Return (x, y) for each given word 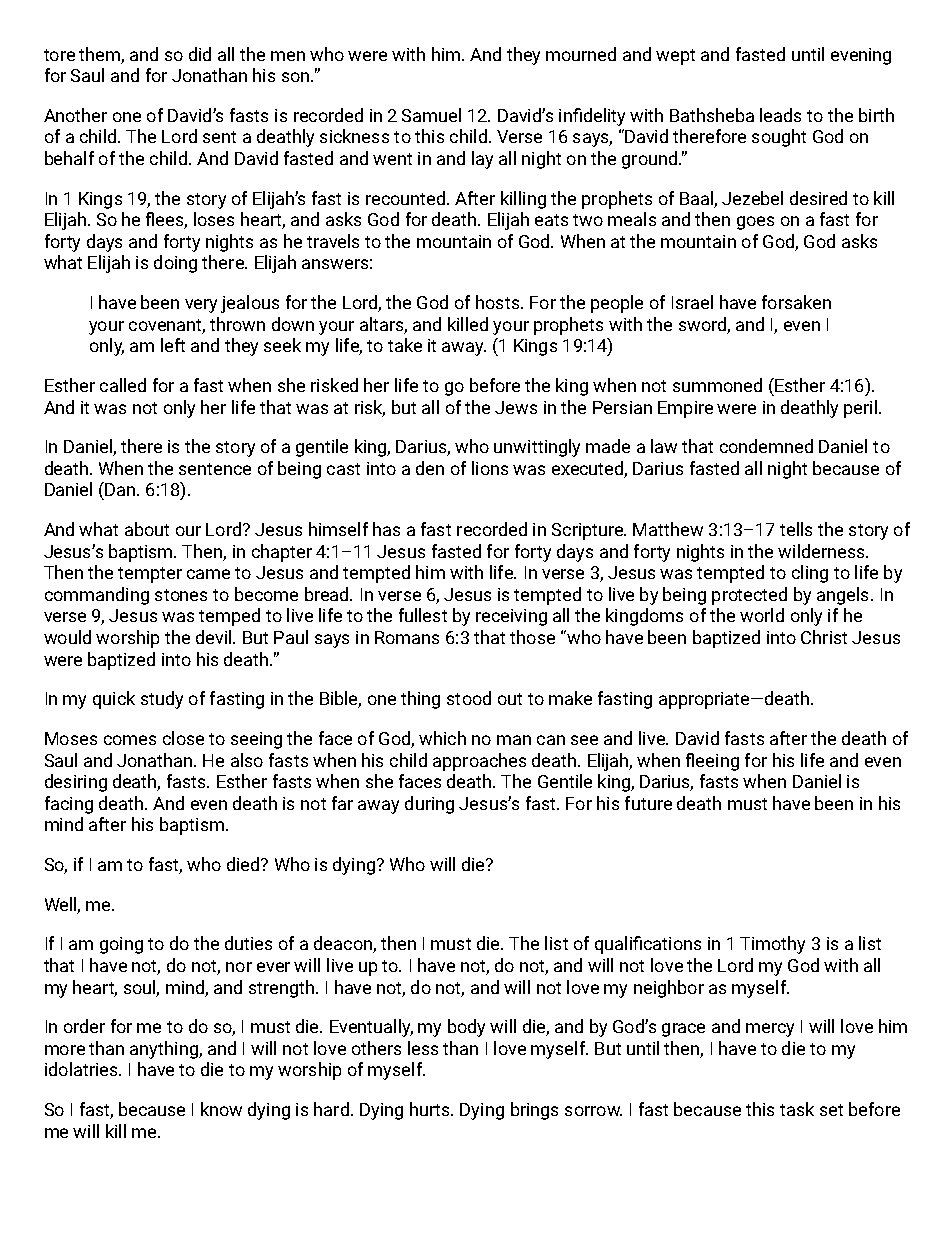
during (429, 805)
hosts (497, 302)
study (162, 700)
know (221, 1109)
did (200, 54)
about (147, 529)
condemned (766, 446)
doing (175, 264)
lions (490, 468)
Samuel (431, 115)
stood (469, 698)
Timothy (772, 945)
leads (780, 115)
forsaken (796, 302)
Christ (824, 637)
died (244, 864)
